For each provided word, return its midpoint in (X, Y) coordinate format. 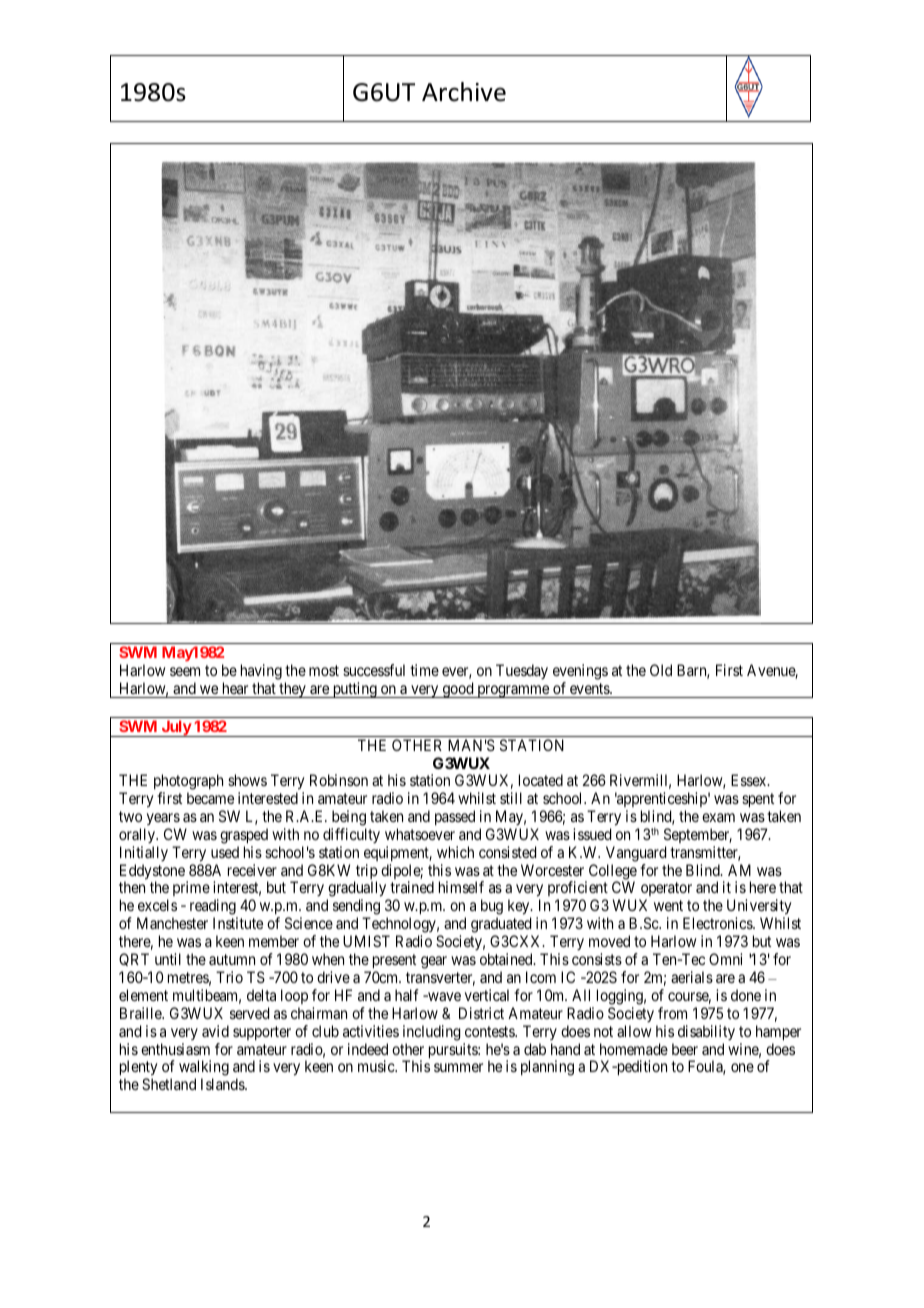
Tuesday (522, 671)
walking (204, 1069)
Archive (464, 92)
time (424, 670)
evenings (580, 672)
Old (661, 670)
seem (185, 671)
